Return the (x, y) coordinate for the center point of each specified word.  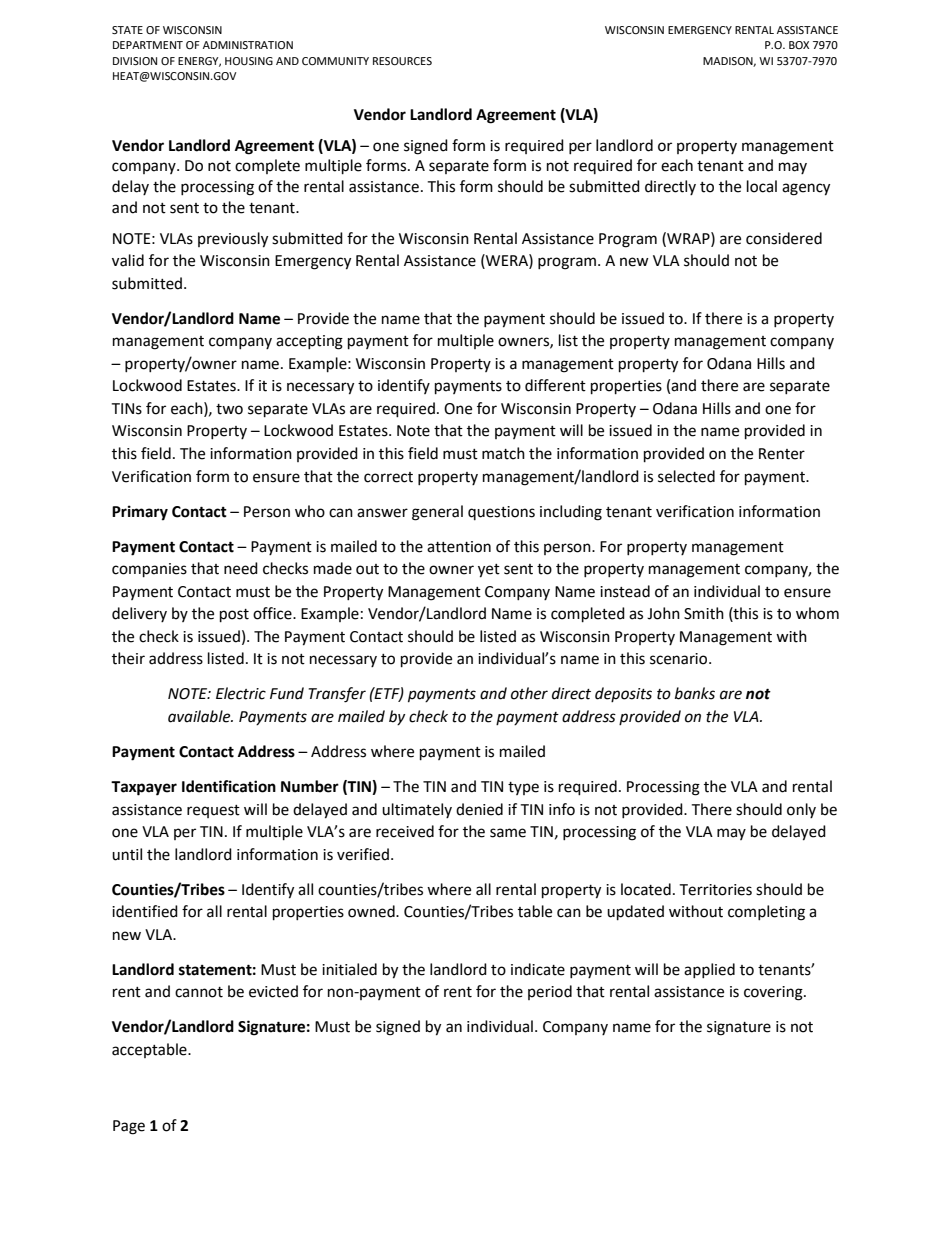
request (213, 811)
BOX (799, 45)
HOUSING (249, 61)
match (503, 453)
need (241, 568)
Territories (715, 890)
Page (129, 1127)
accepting (309, 342)
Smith (704, 613)
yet (489, 571)
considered (784, 238)
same (508, 833)
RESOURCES (402, 61)
